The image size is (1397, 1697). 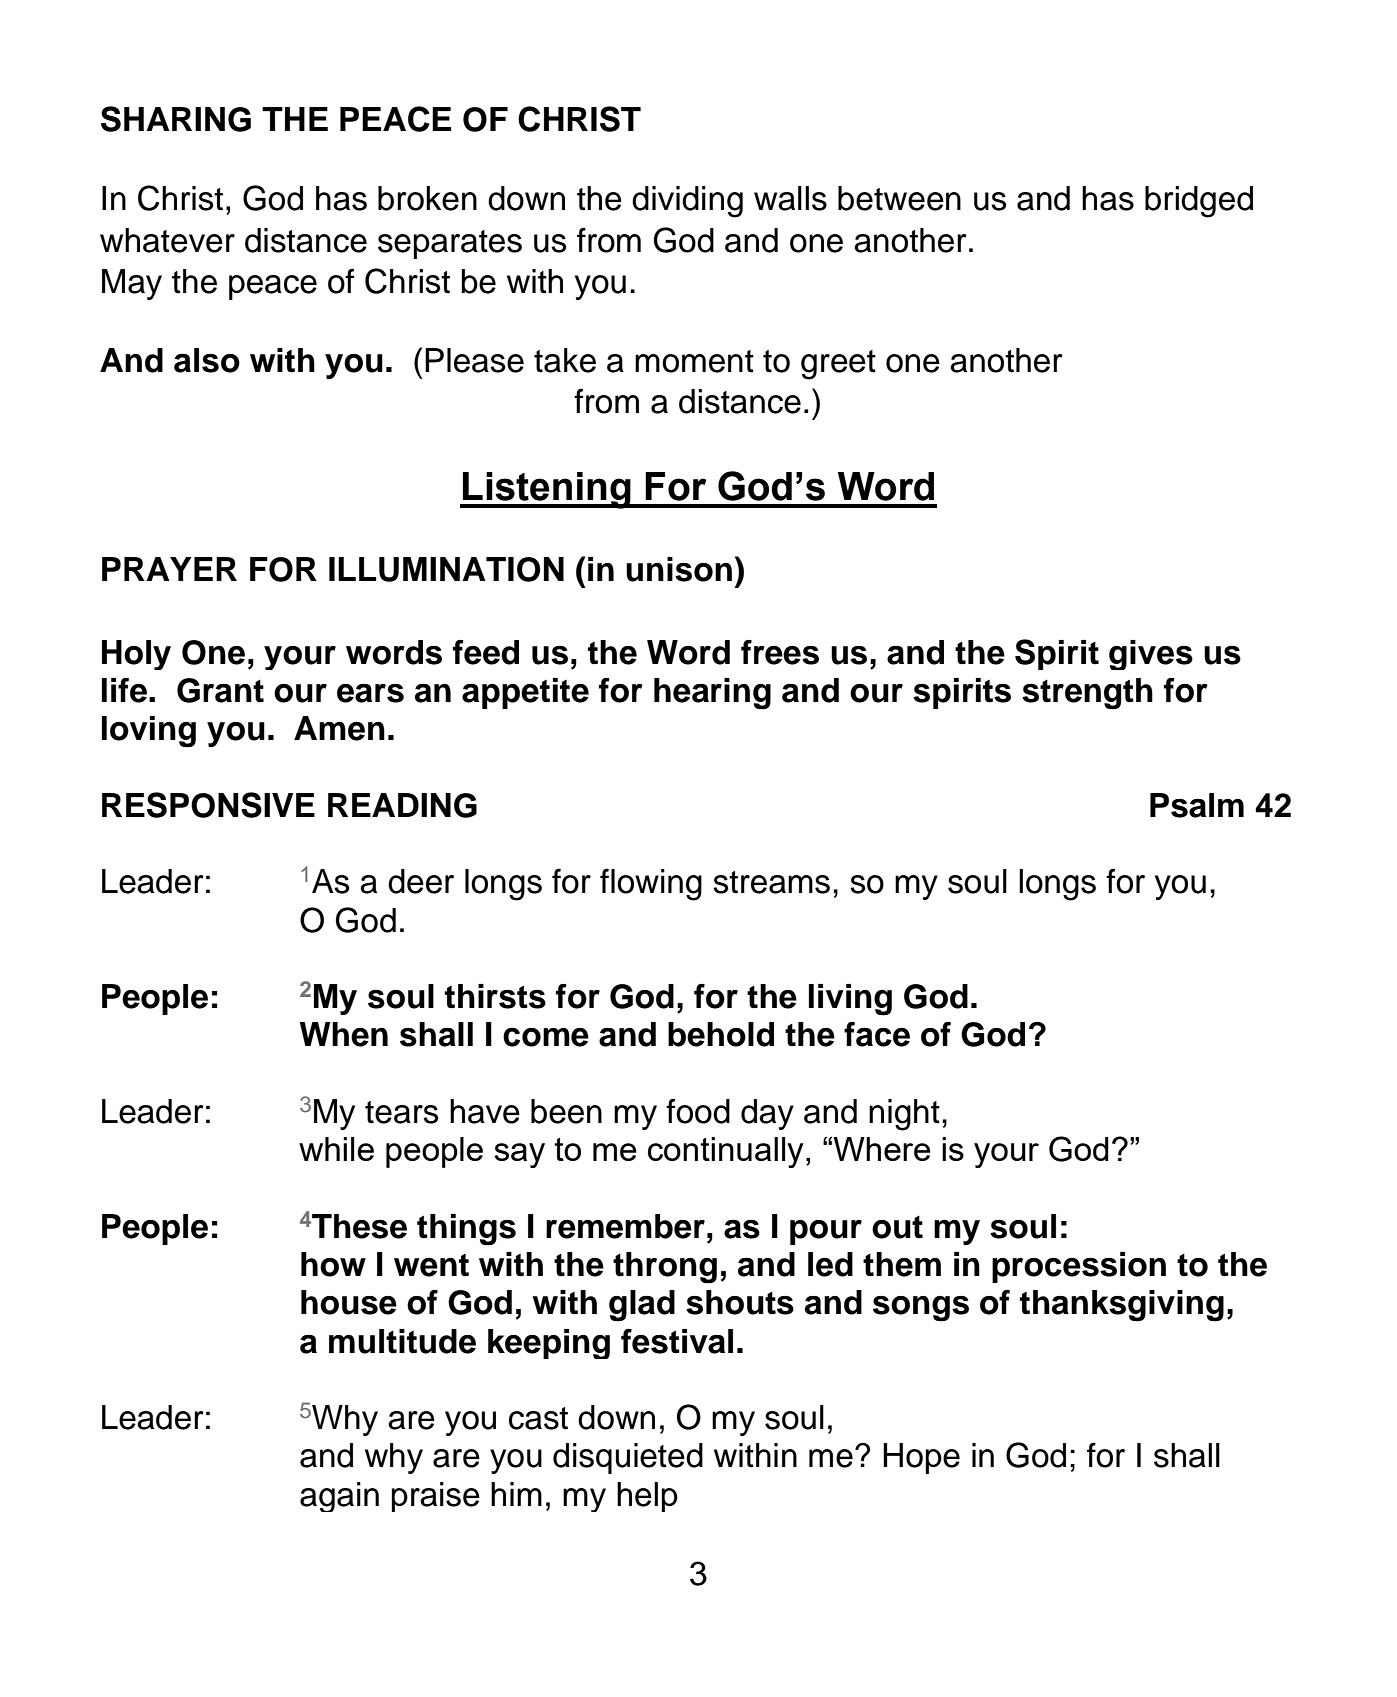 What do you see at coordinates (850, 1000) in the image?
I see `living` at bounding box center [850, 1000].
